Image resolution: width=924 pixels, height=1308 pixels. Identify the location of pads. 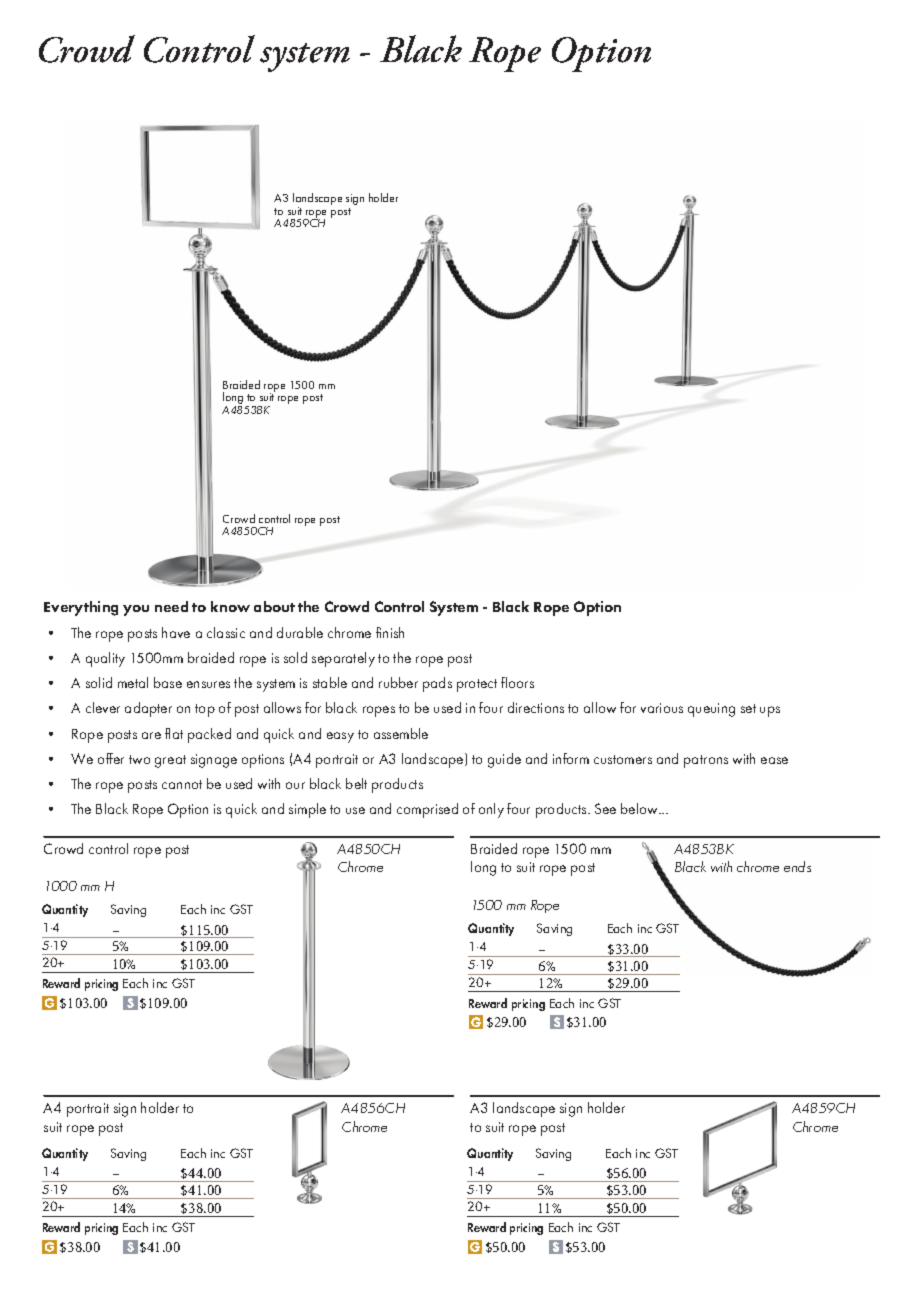
(437, 684).
